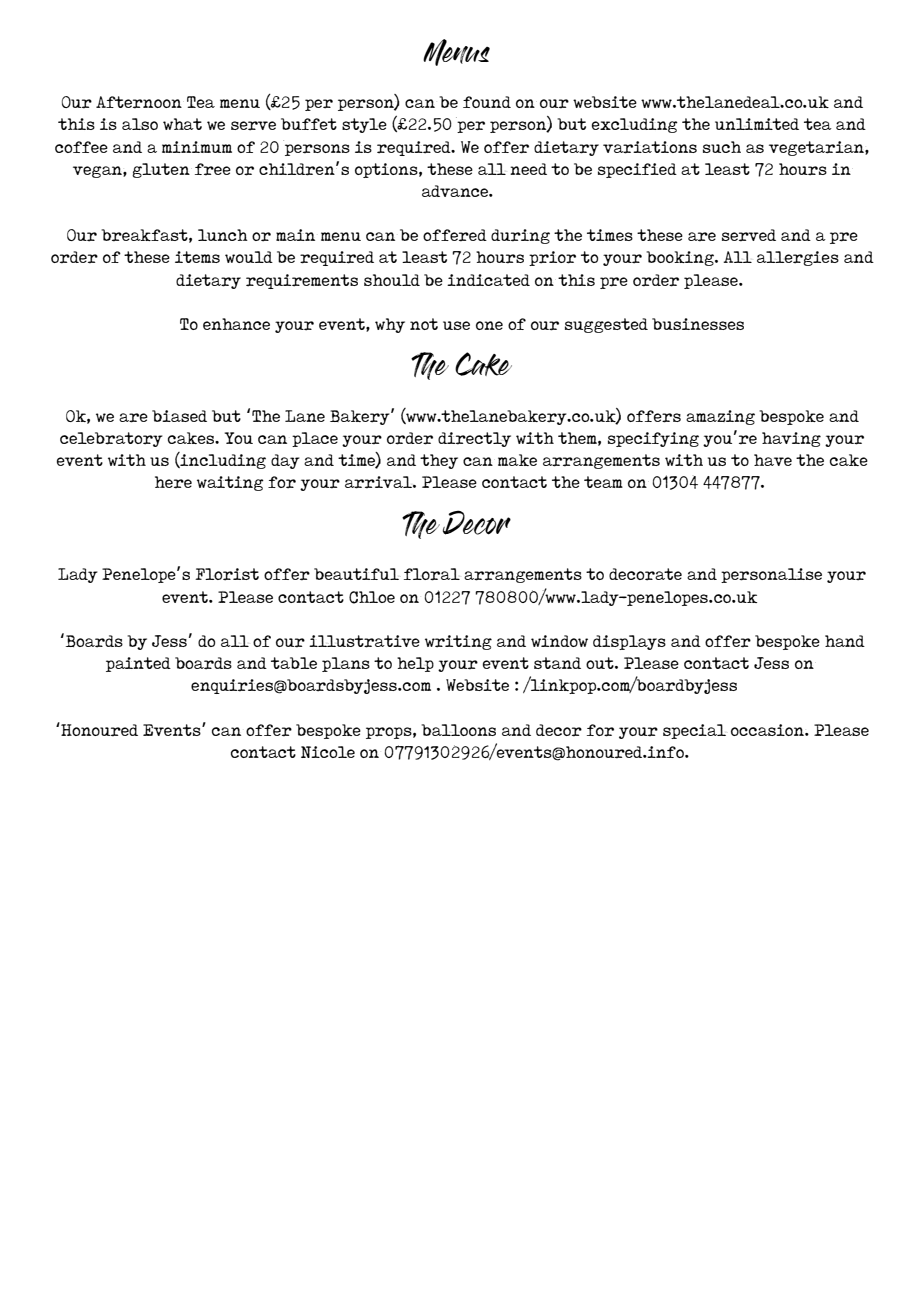 The height and width of the screenshot is (1308, 924). What do you see at coordinates (415, 664) in the screenshot?
I see `help` at bounding box center [415, 664].
